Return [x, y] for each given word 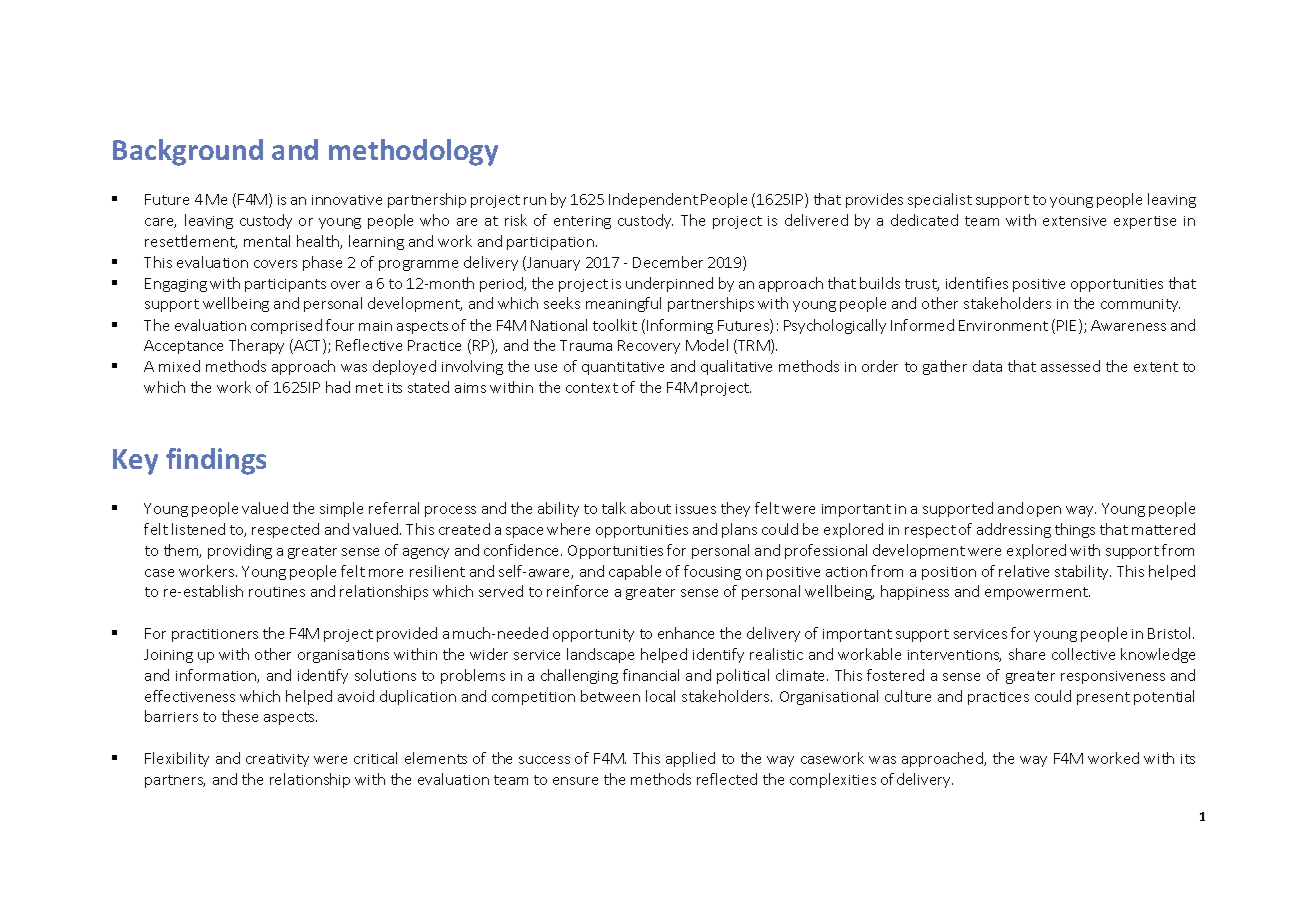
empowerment [1037, 593]
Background [188, 152]
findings [216, 461]
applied [690, 759]
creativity [277, 760]
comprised [286, 326]
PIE [1068, 326]
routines [277, 592]
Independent [653, 200]
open [1044, 511]
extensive [1074, 221]
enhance [686, 633]
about [651, 508]
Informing [680, 326]
